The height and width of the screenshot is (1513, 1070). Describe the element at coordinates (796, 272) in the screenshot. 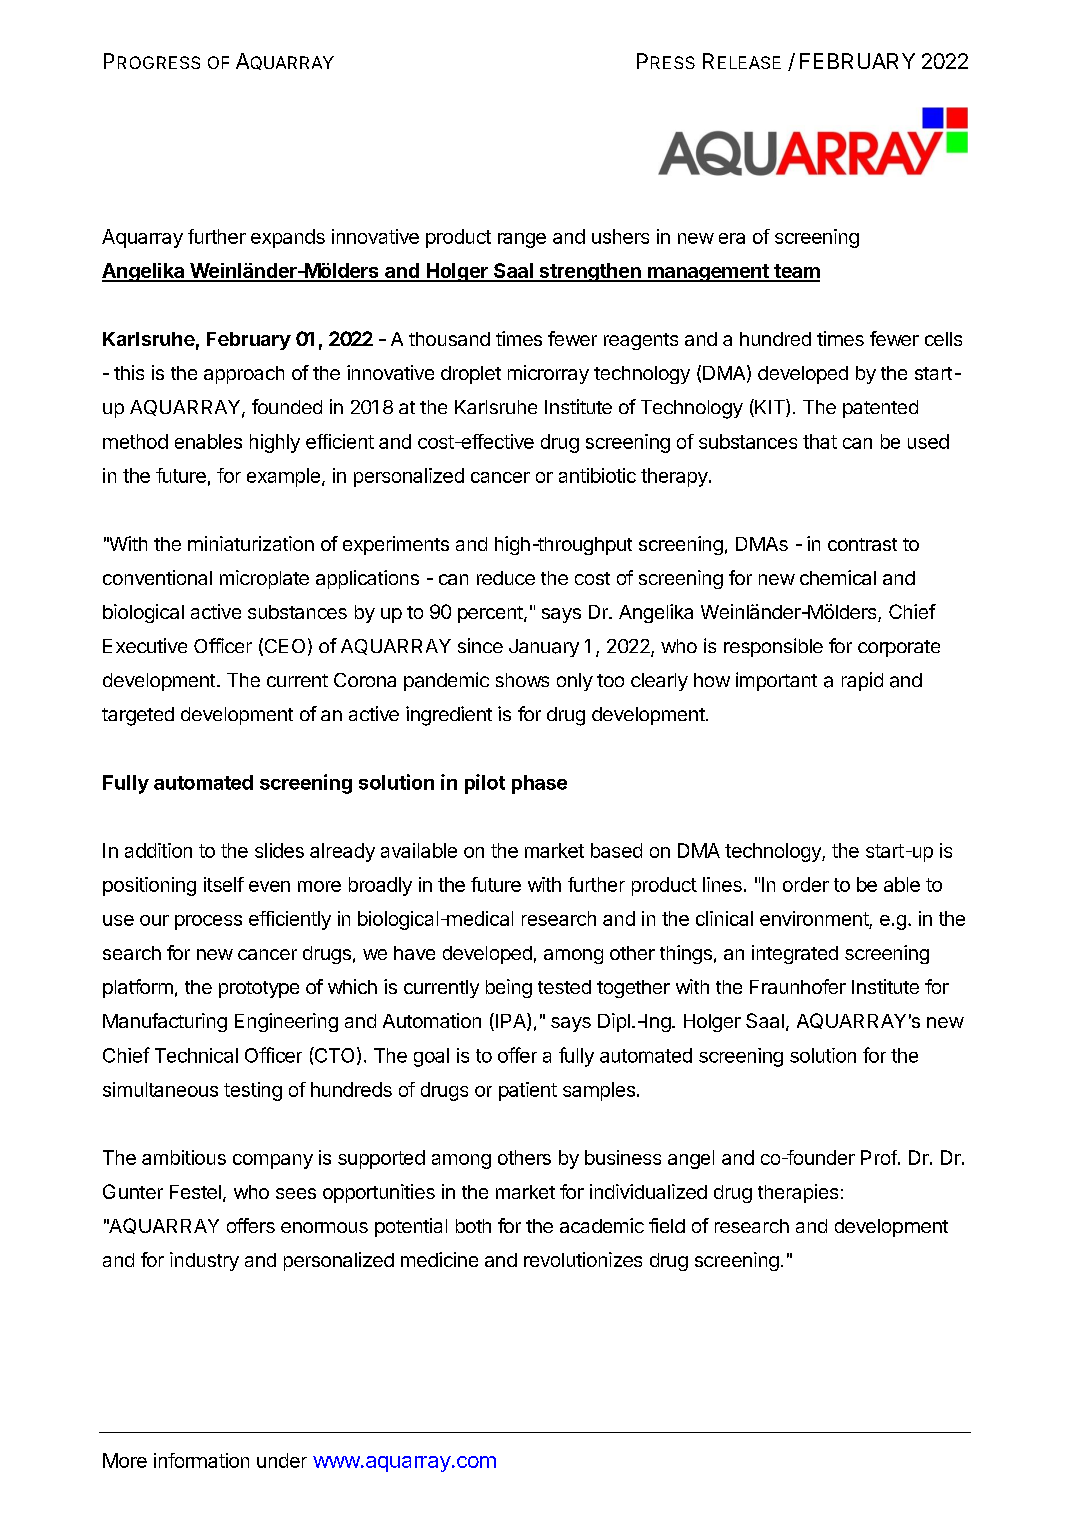

I see `team` at that location.
